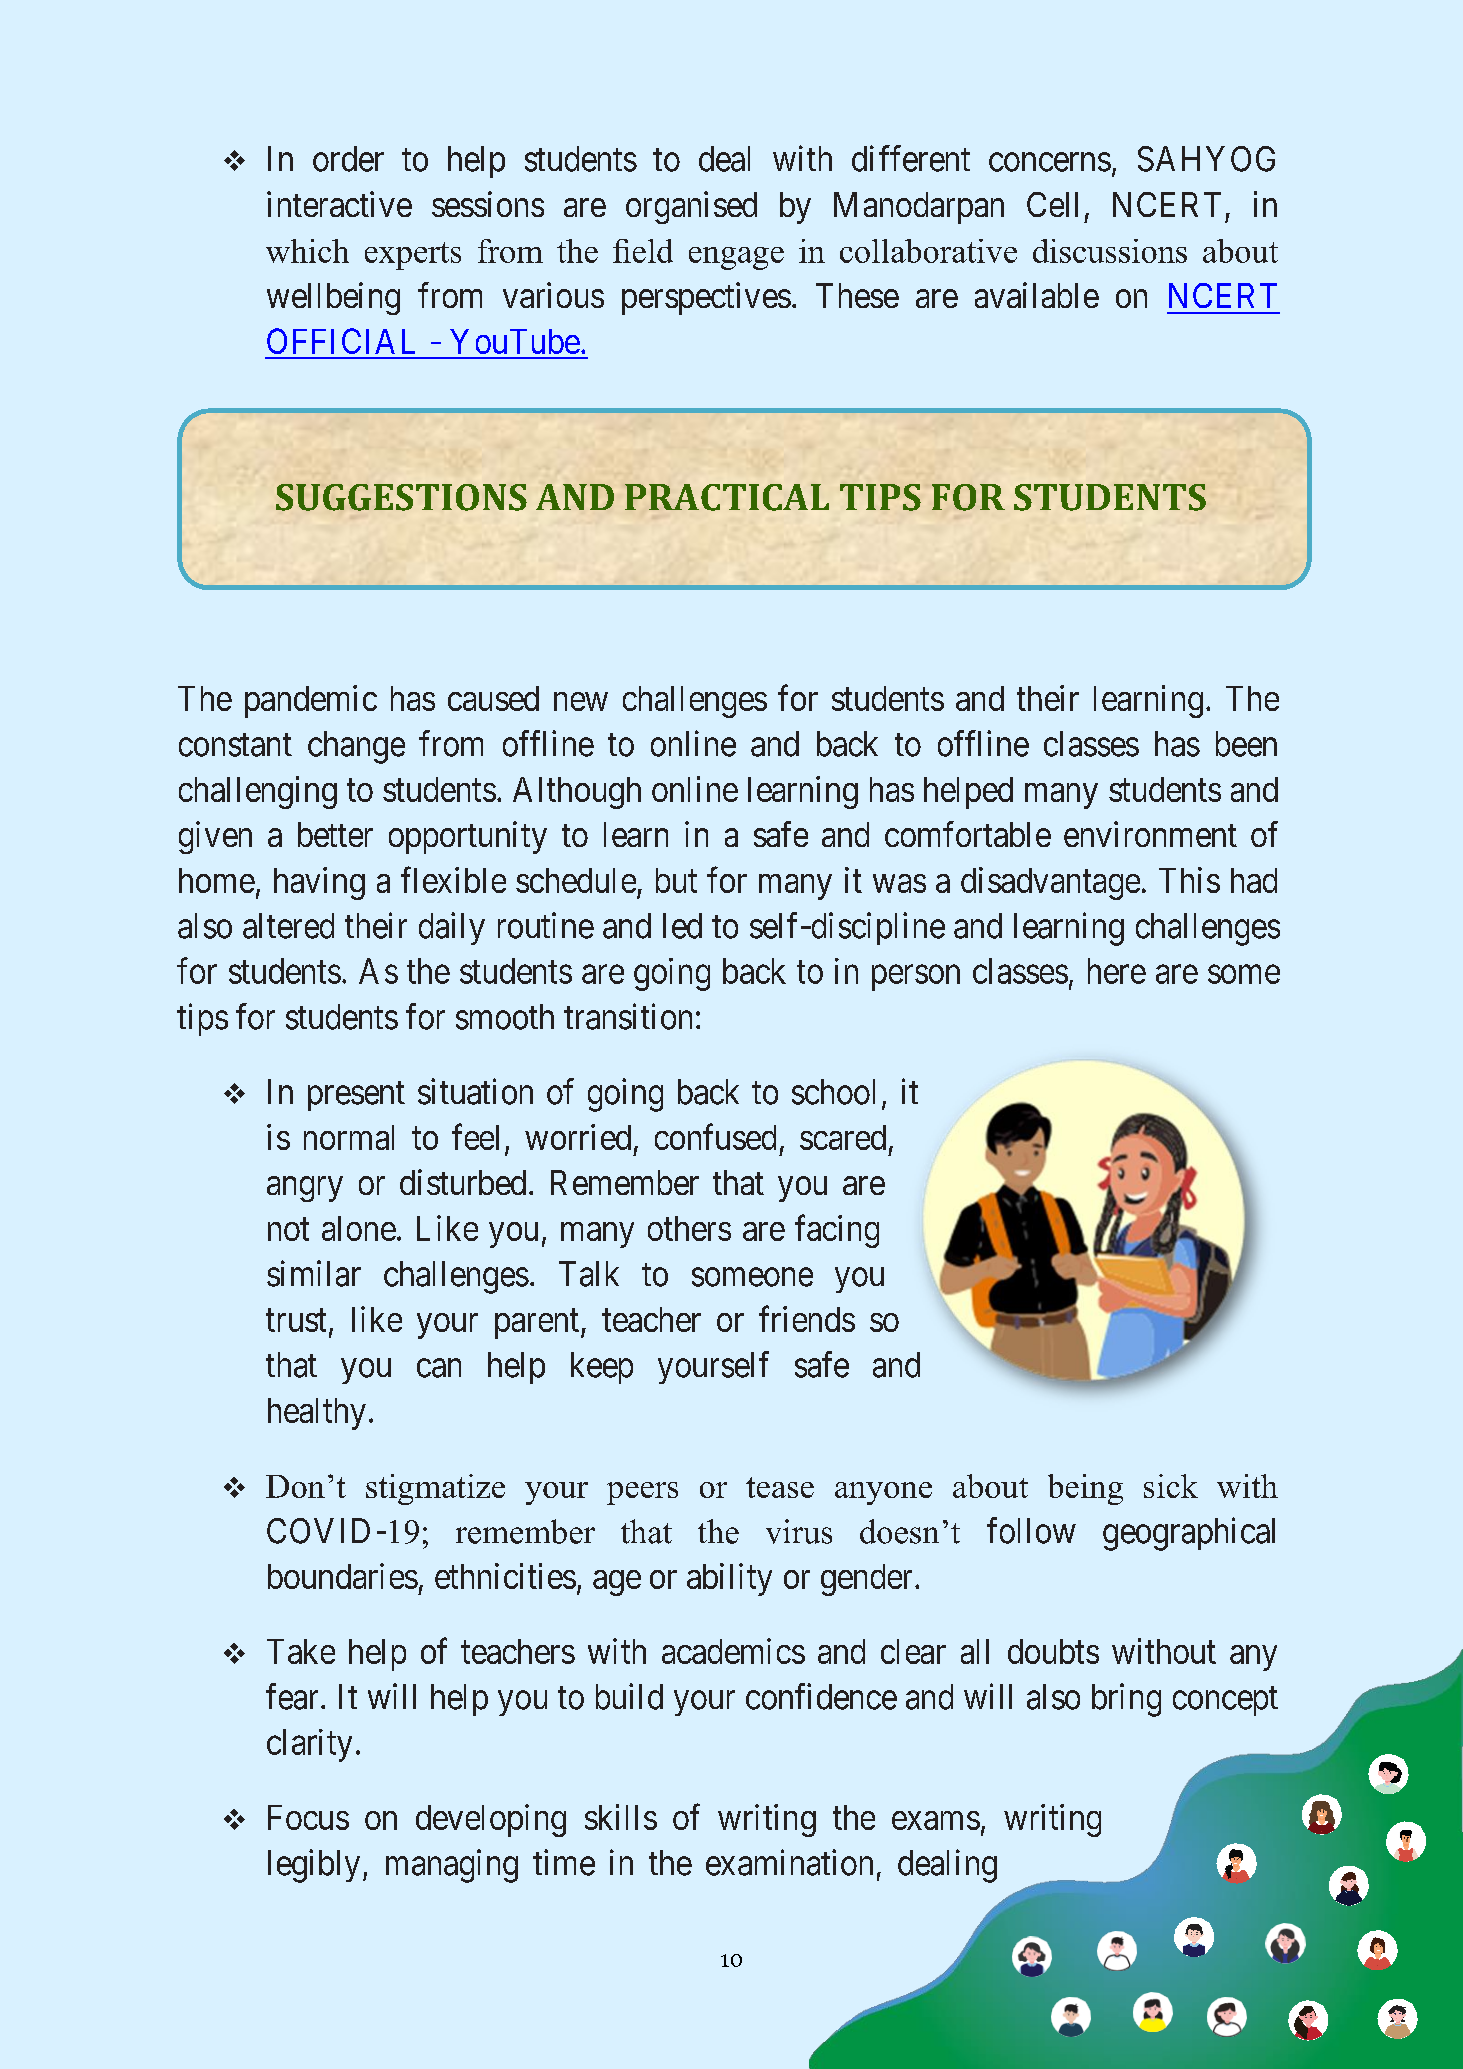 The height and width of the page is (2069, 1463). I want to click on new, so click(581, 701).
